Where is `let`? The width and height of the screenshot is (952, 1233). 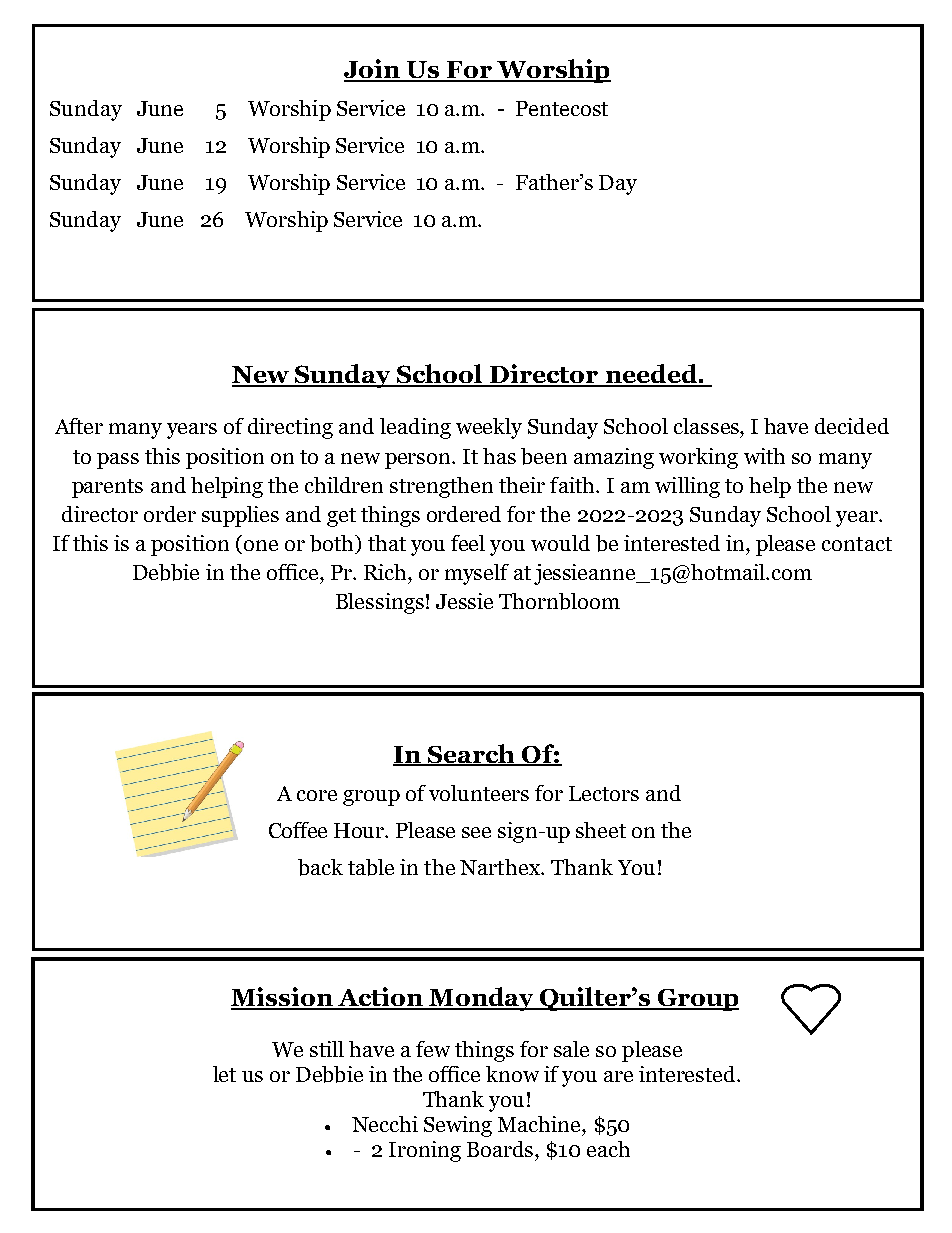
let is located at coordinates (224, 1074).
